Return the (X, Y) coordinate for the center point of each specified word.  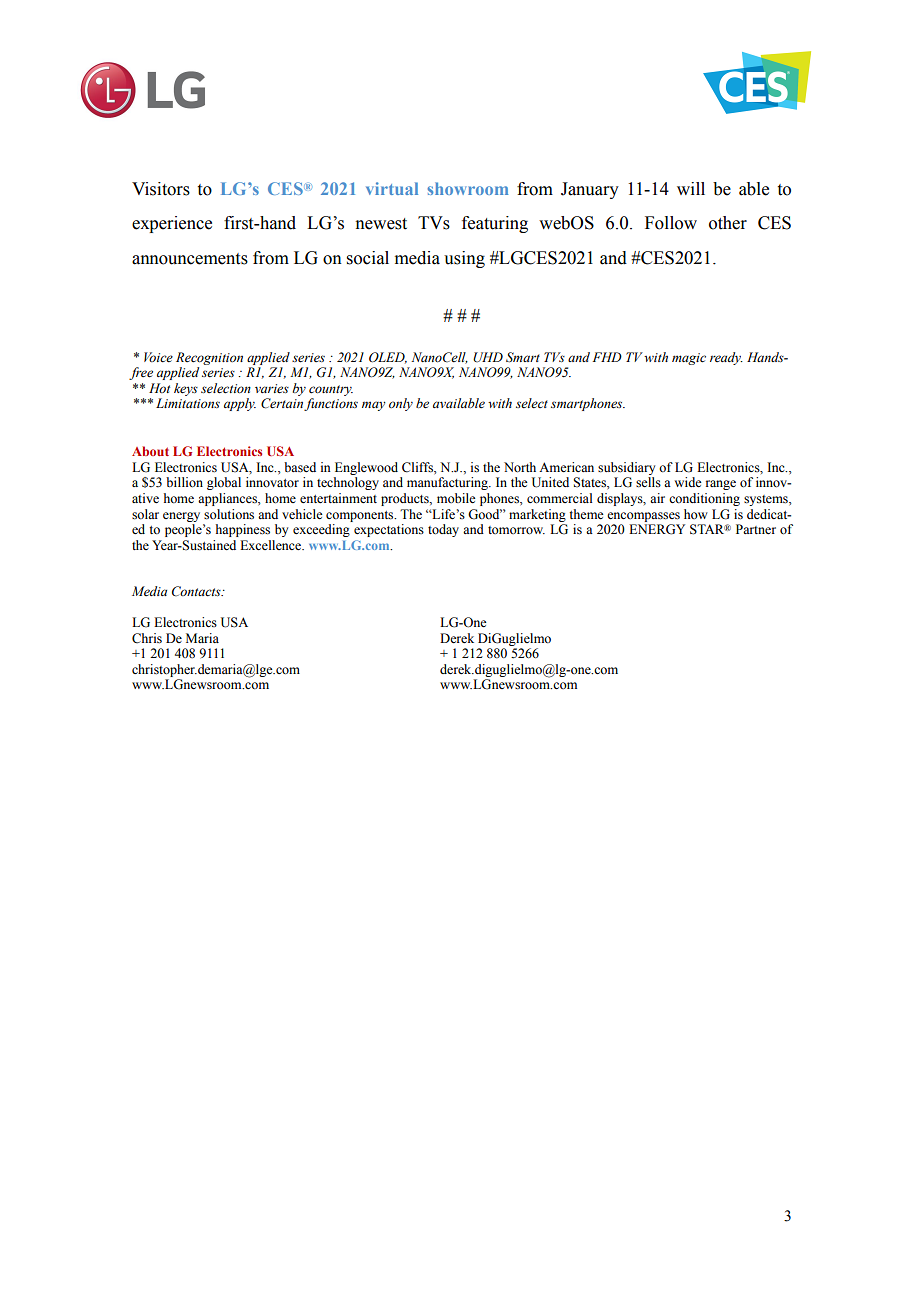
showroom (467, 188)
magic (689, 359)
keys (186, 389)
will (691, 188)
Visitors (161, 189)
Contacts (197, 591)
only (401, 404)
